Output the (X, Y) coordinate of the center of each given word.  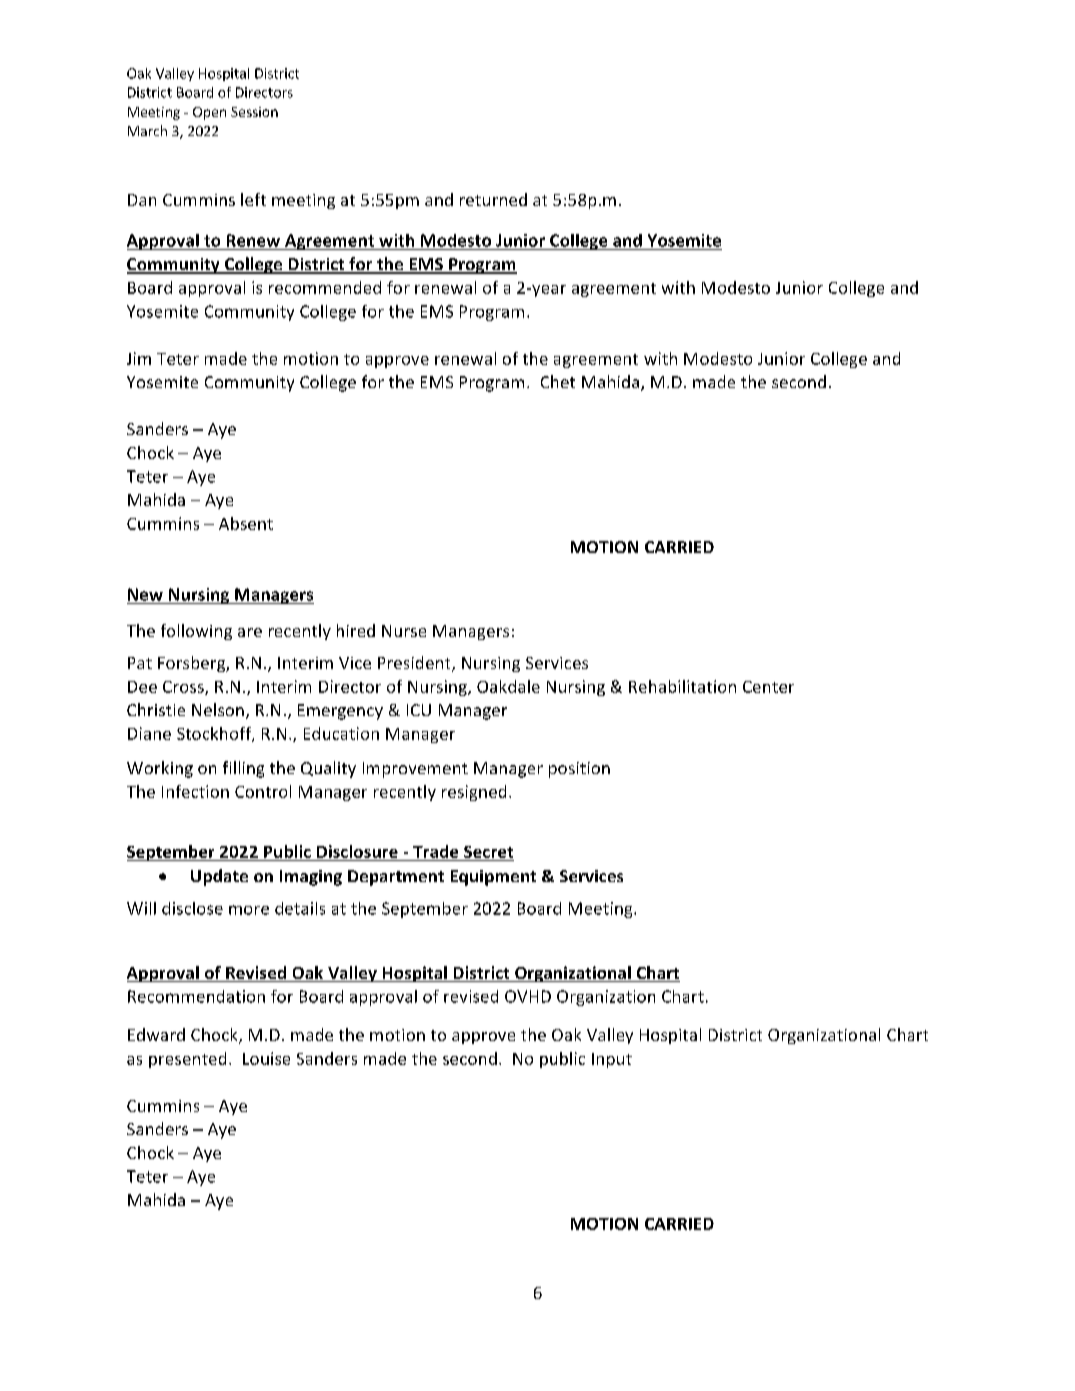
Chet (558, 381)
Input (612, 1060)
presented (187, 1060)
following (196, 632)
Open (209, 113)
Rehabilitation (682, 686)
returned (493, 199)
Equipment (493, 878)
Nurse (404, 631)
